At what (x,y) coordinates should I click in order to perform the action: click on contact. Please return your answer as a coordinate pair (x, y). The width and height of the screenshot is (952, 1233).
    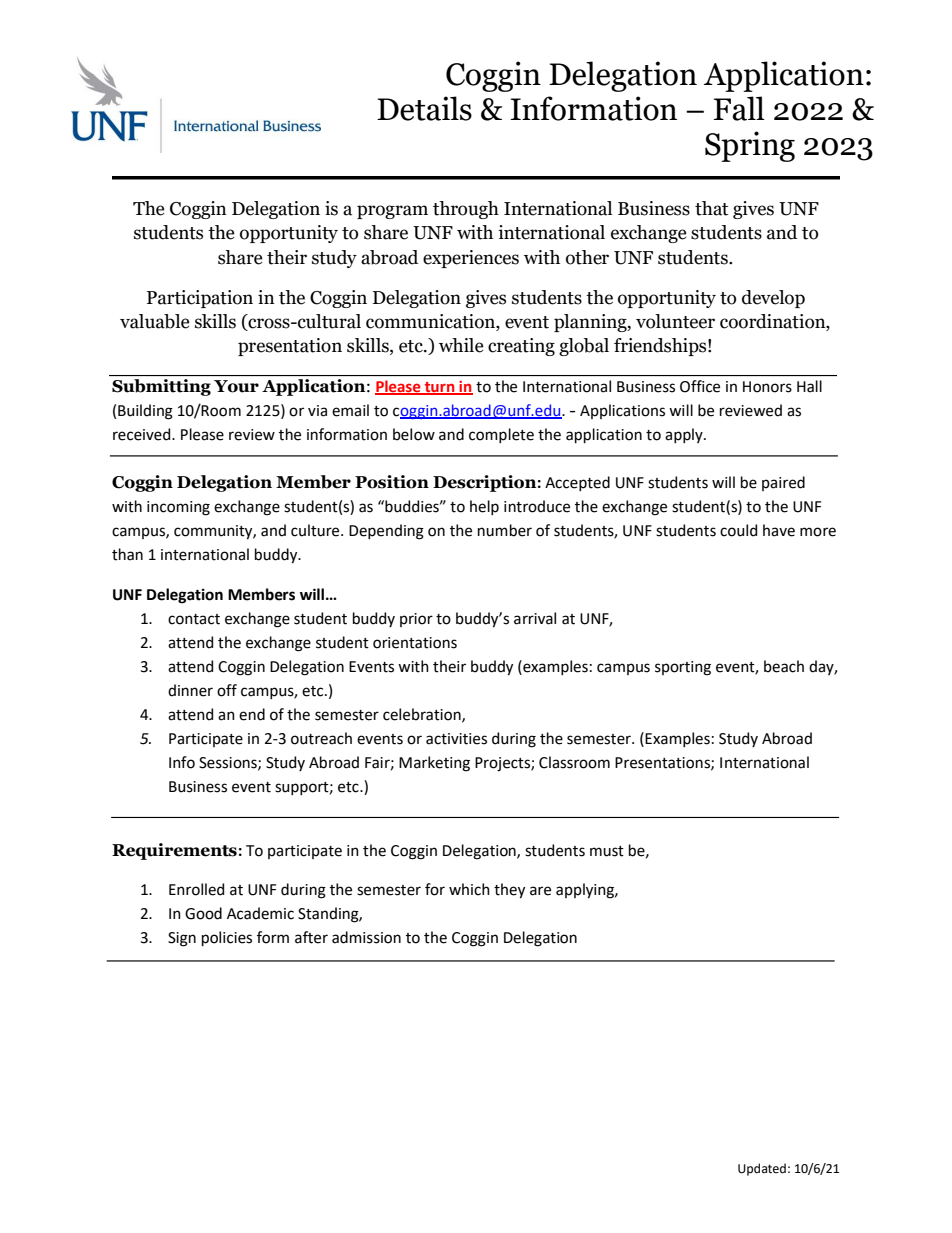
    Looking at the image, I should click on (194, 619).
